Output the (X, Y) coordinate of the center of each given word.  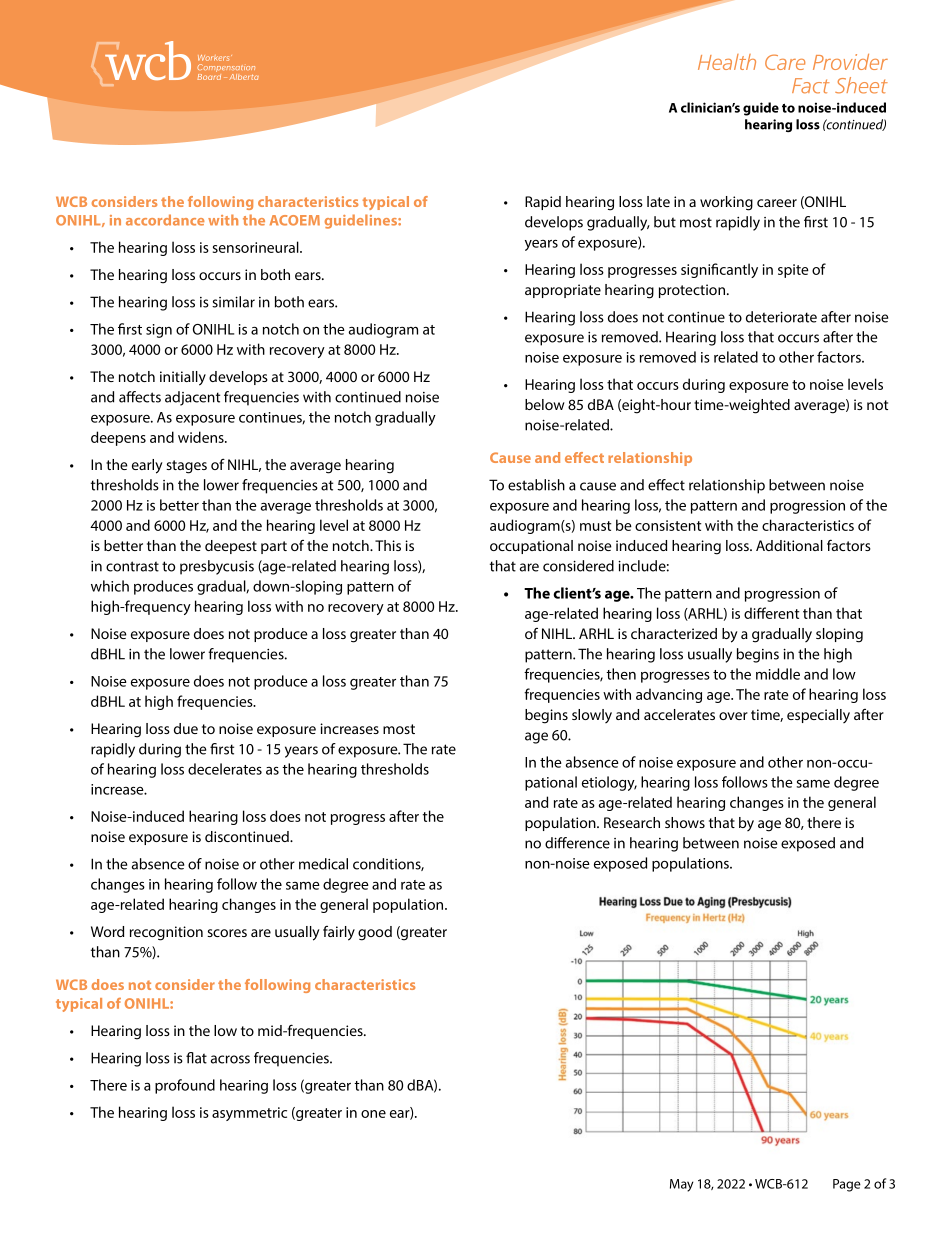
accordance (165, 220)
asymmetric (249, 1114)
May (682, 1185)
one (373, 1114)
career (777, 203)
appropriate (563, 291)
